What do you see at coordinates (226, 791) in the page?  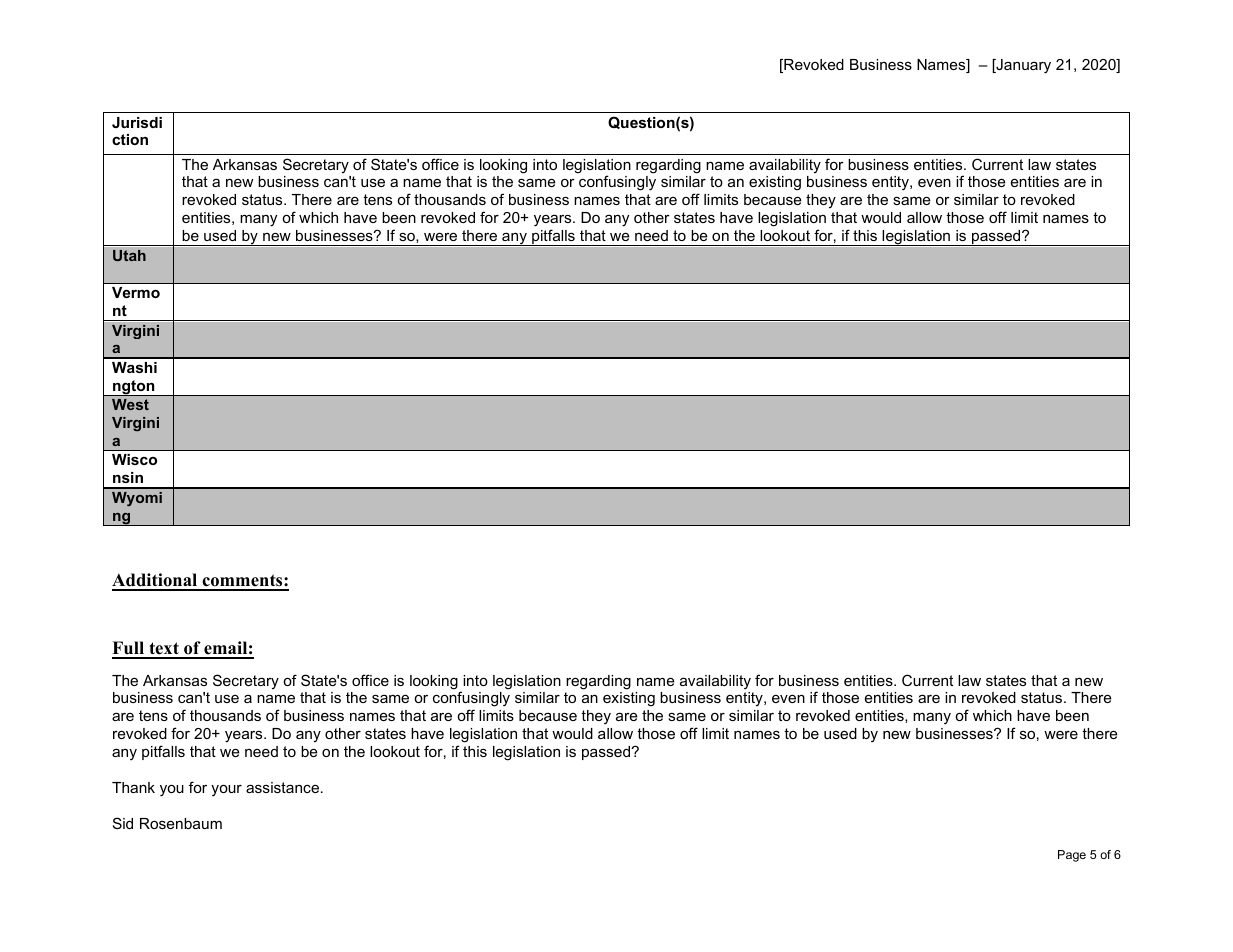 I see `your` at bounding box center [226, 791].
